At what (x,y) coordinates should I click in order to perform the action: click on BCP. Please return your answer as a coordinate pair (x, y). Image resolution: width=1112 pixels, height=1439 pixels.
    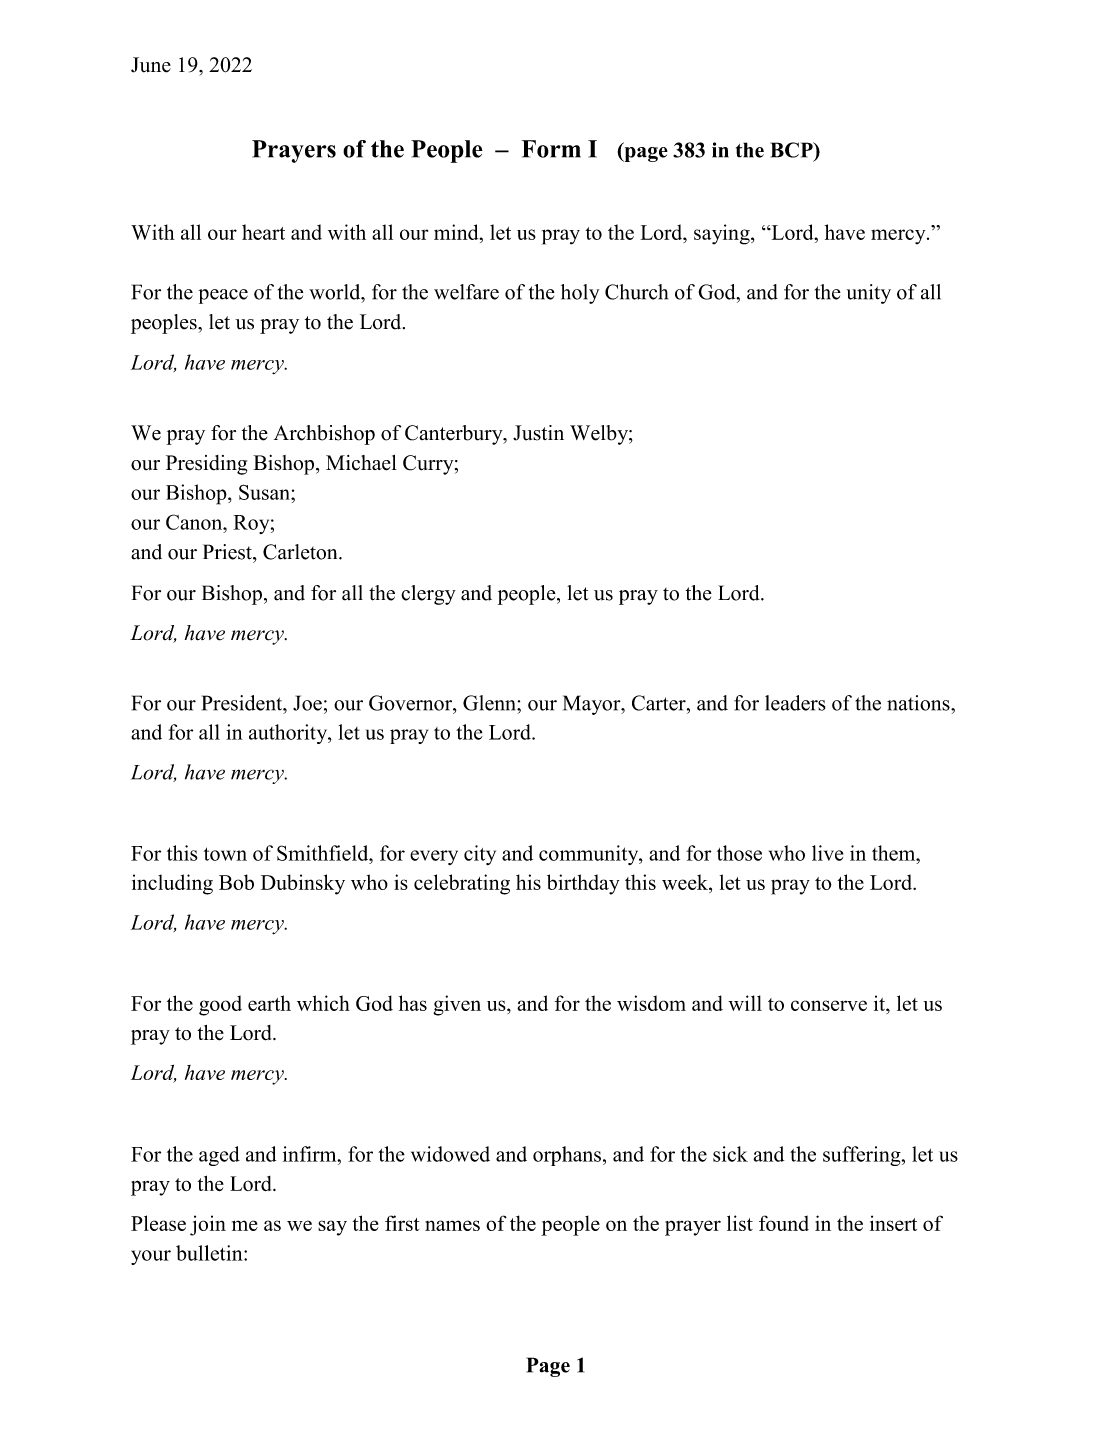
    Looking at the image, I should click on (793, 150).
